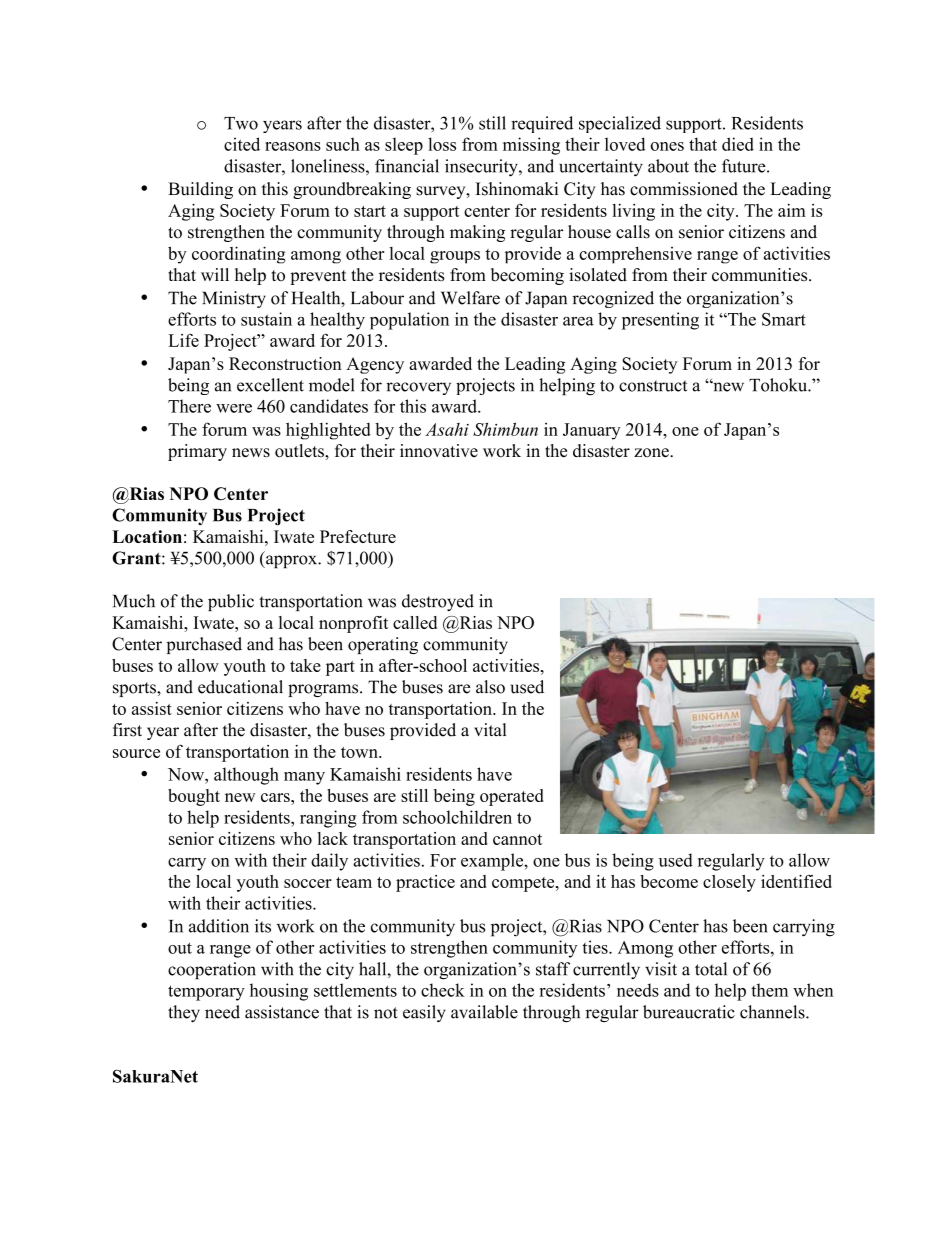 The height and width of the document is (1233, 952). Describe the element at coordinates (242, 144) in the document. I see `cited` at that location.
